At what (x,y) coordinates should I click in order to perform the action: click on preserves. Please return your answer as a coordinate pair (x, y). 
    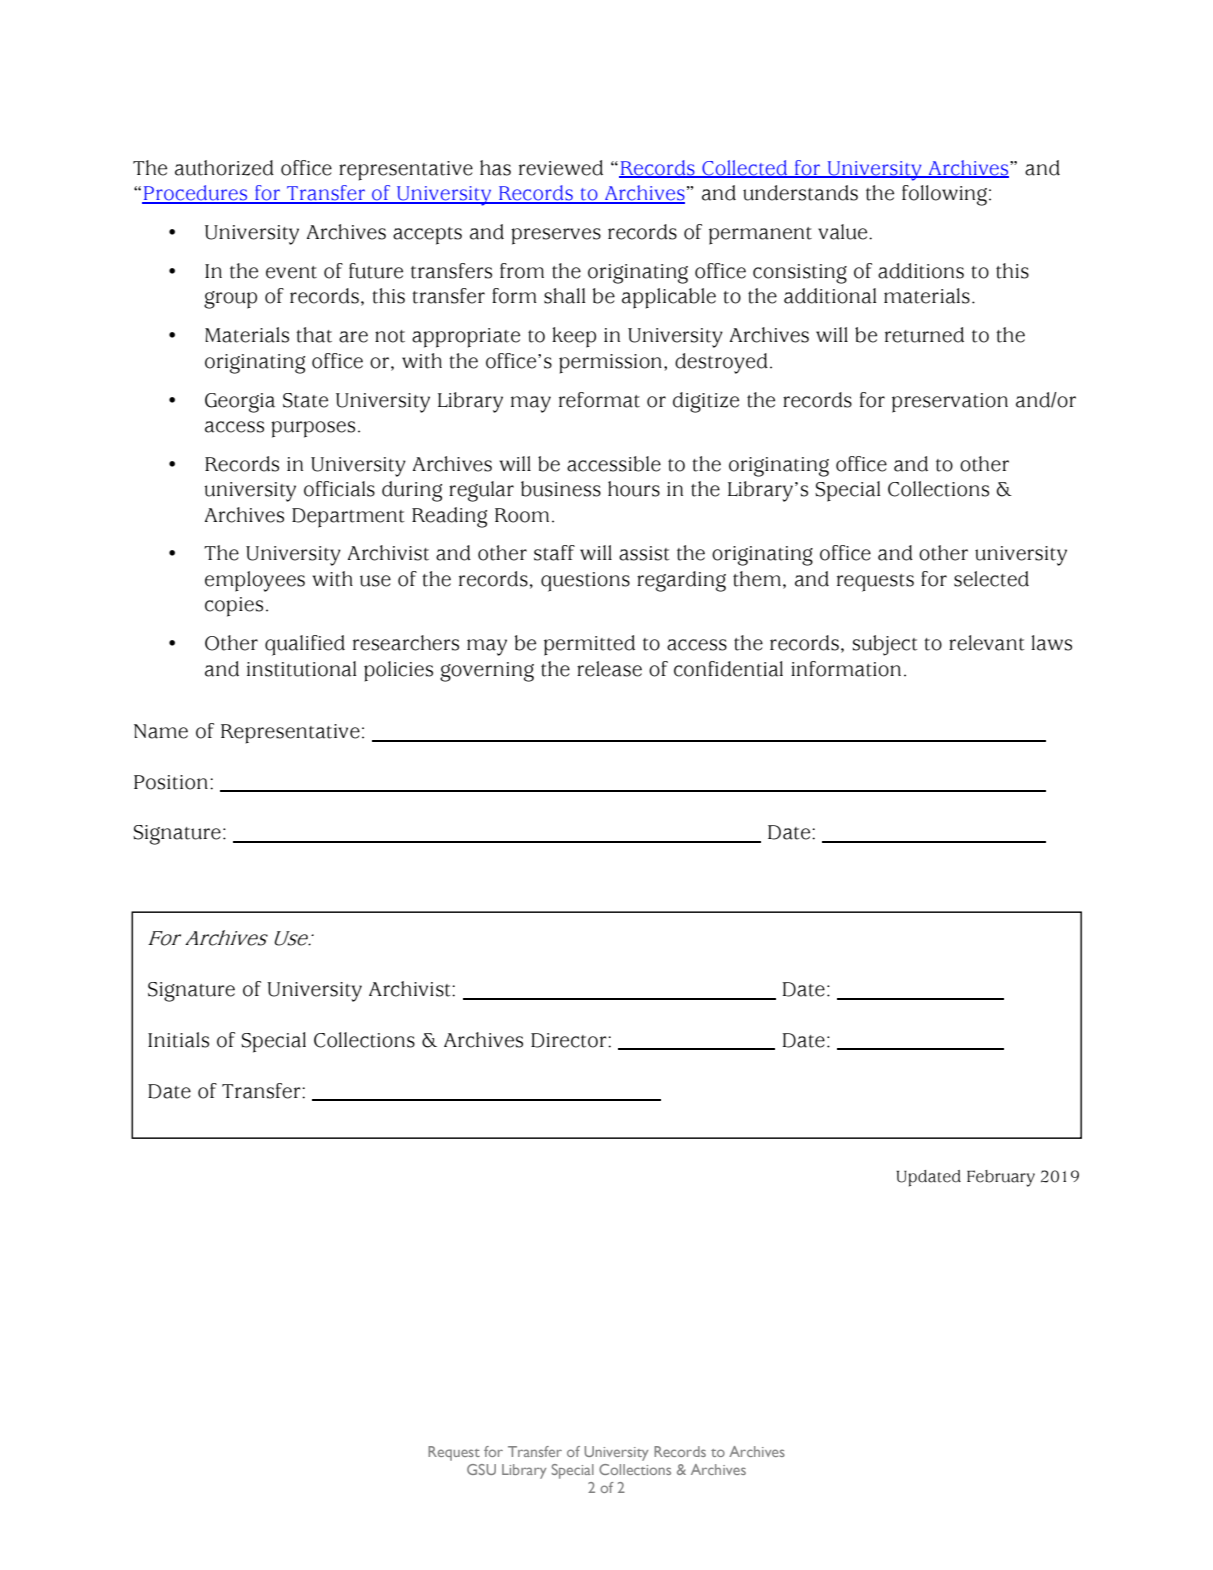
    Looking at the image, I should click on (556, 236).
